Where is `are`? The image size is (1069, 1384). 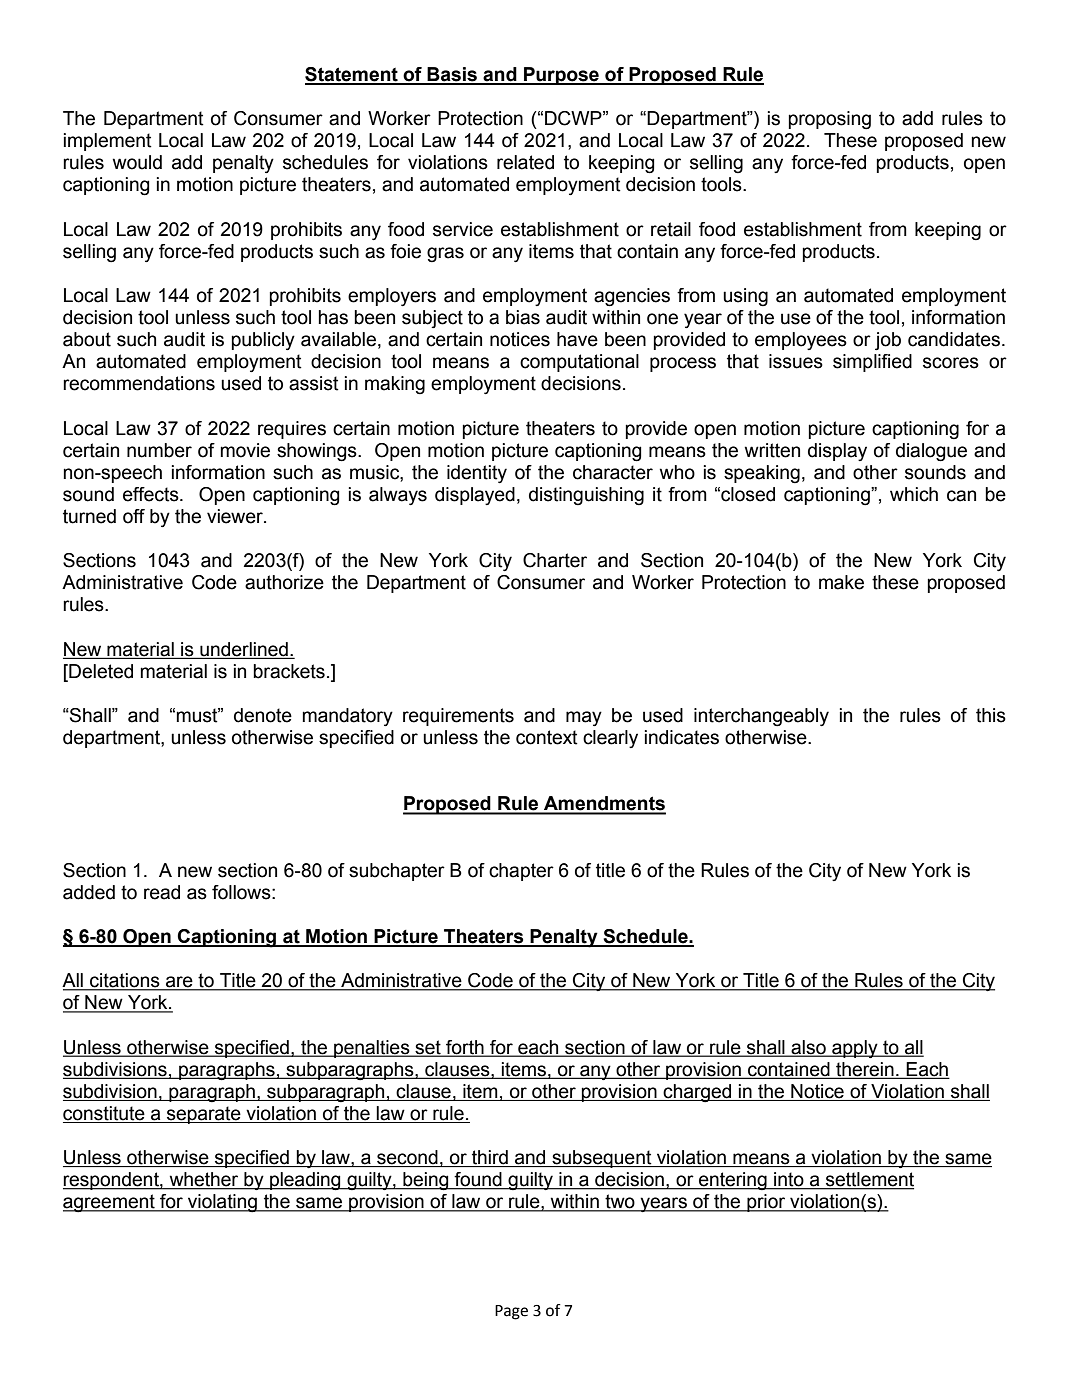 are is located at coordinates (179, 983).
